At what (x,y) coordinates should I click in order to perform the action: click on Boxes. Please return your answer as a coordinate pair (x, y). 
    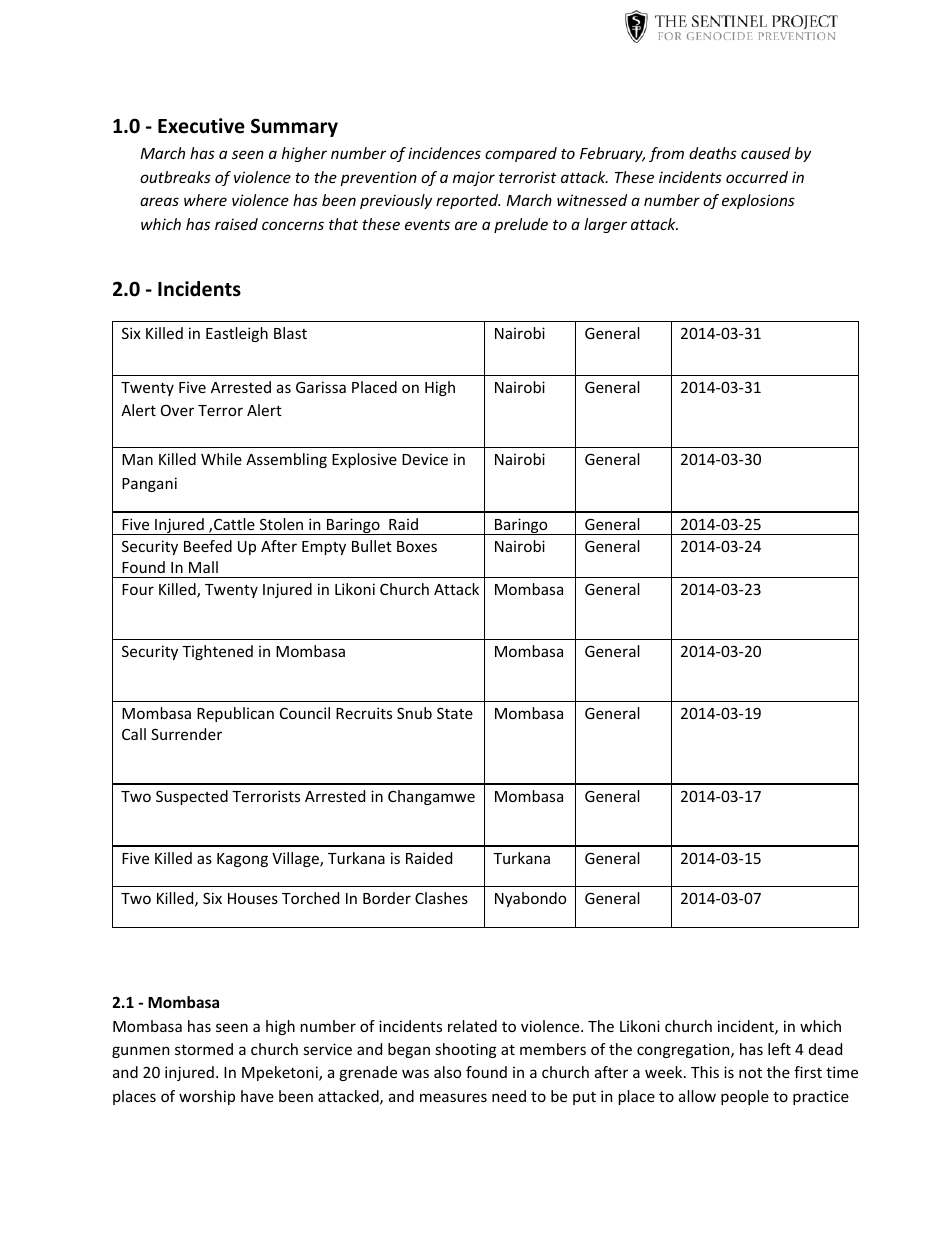
    Looking at the image, I should click on (417, 546).
